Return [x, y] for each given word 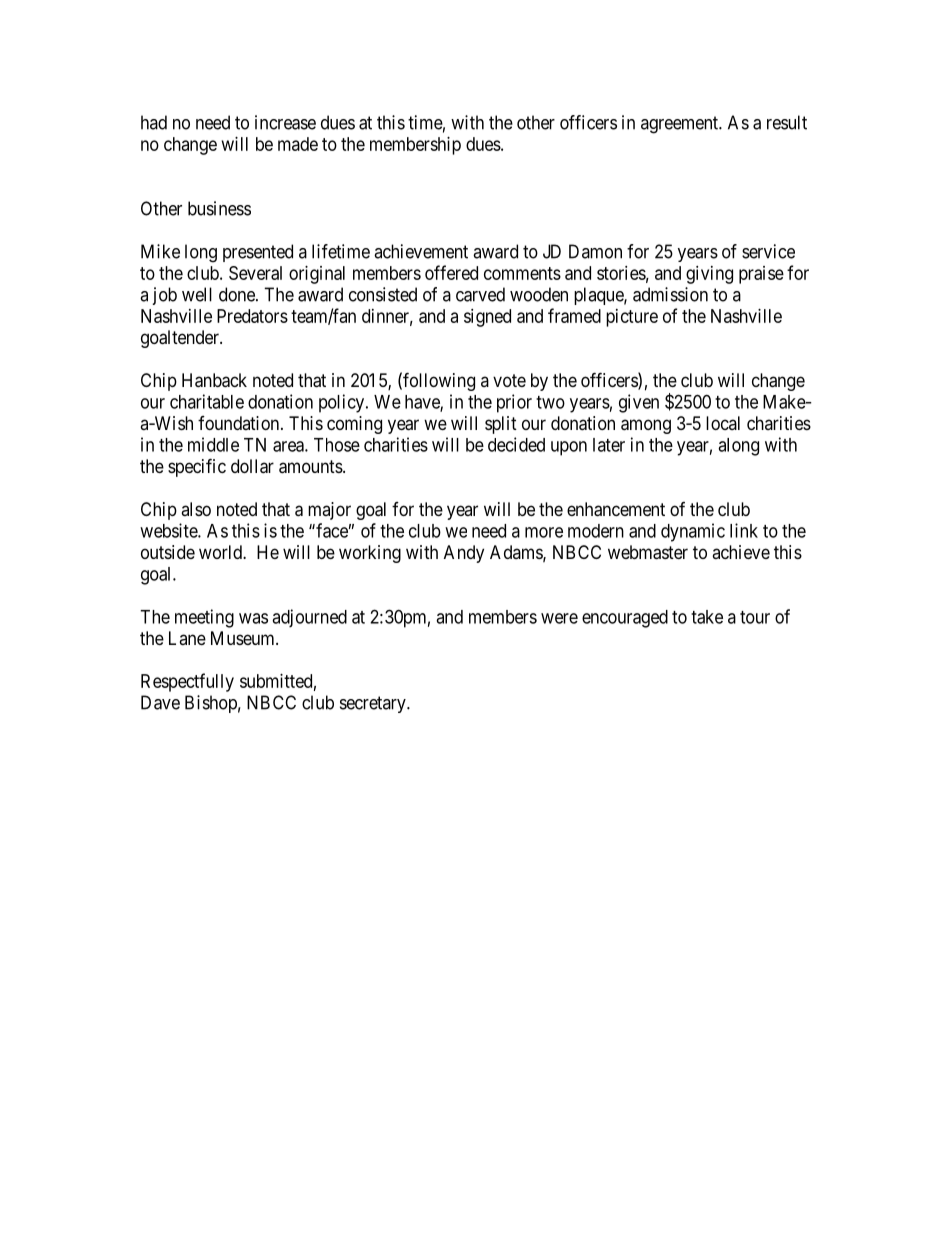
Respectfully [187, 682]
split [501, 425]
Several [255, 273]
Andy [464, 554]
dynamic [693, 532]
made [298, 144]
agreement [680, 125]
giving [709, 275]
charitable [207, 401]
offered [451, 272]
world [221, 552]
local [723, 423]
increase [285, 122]
